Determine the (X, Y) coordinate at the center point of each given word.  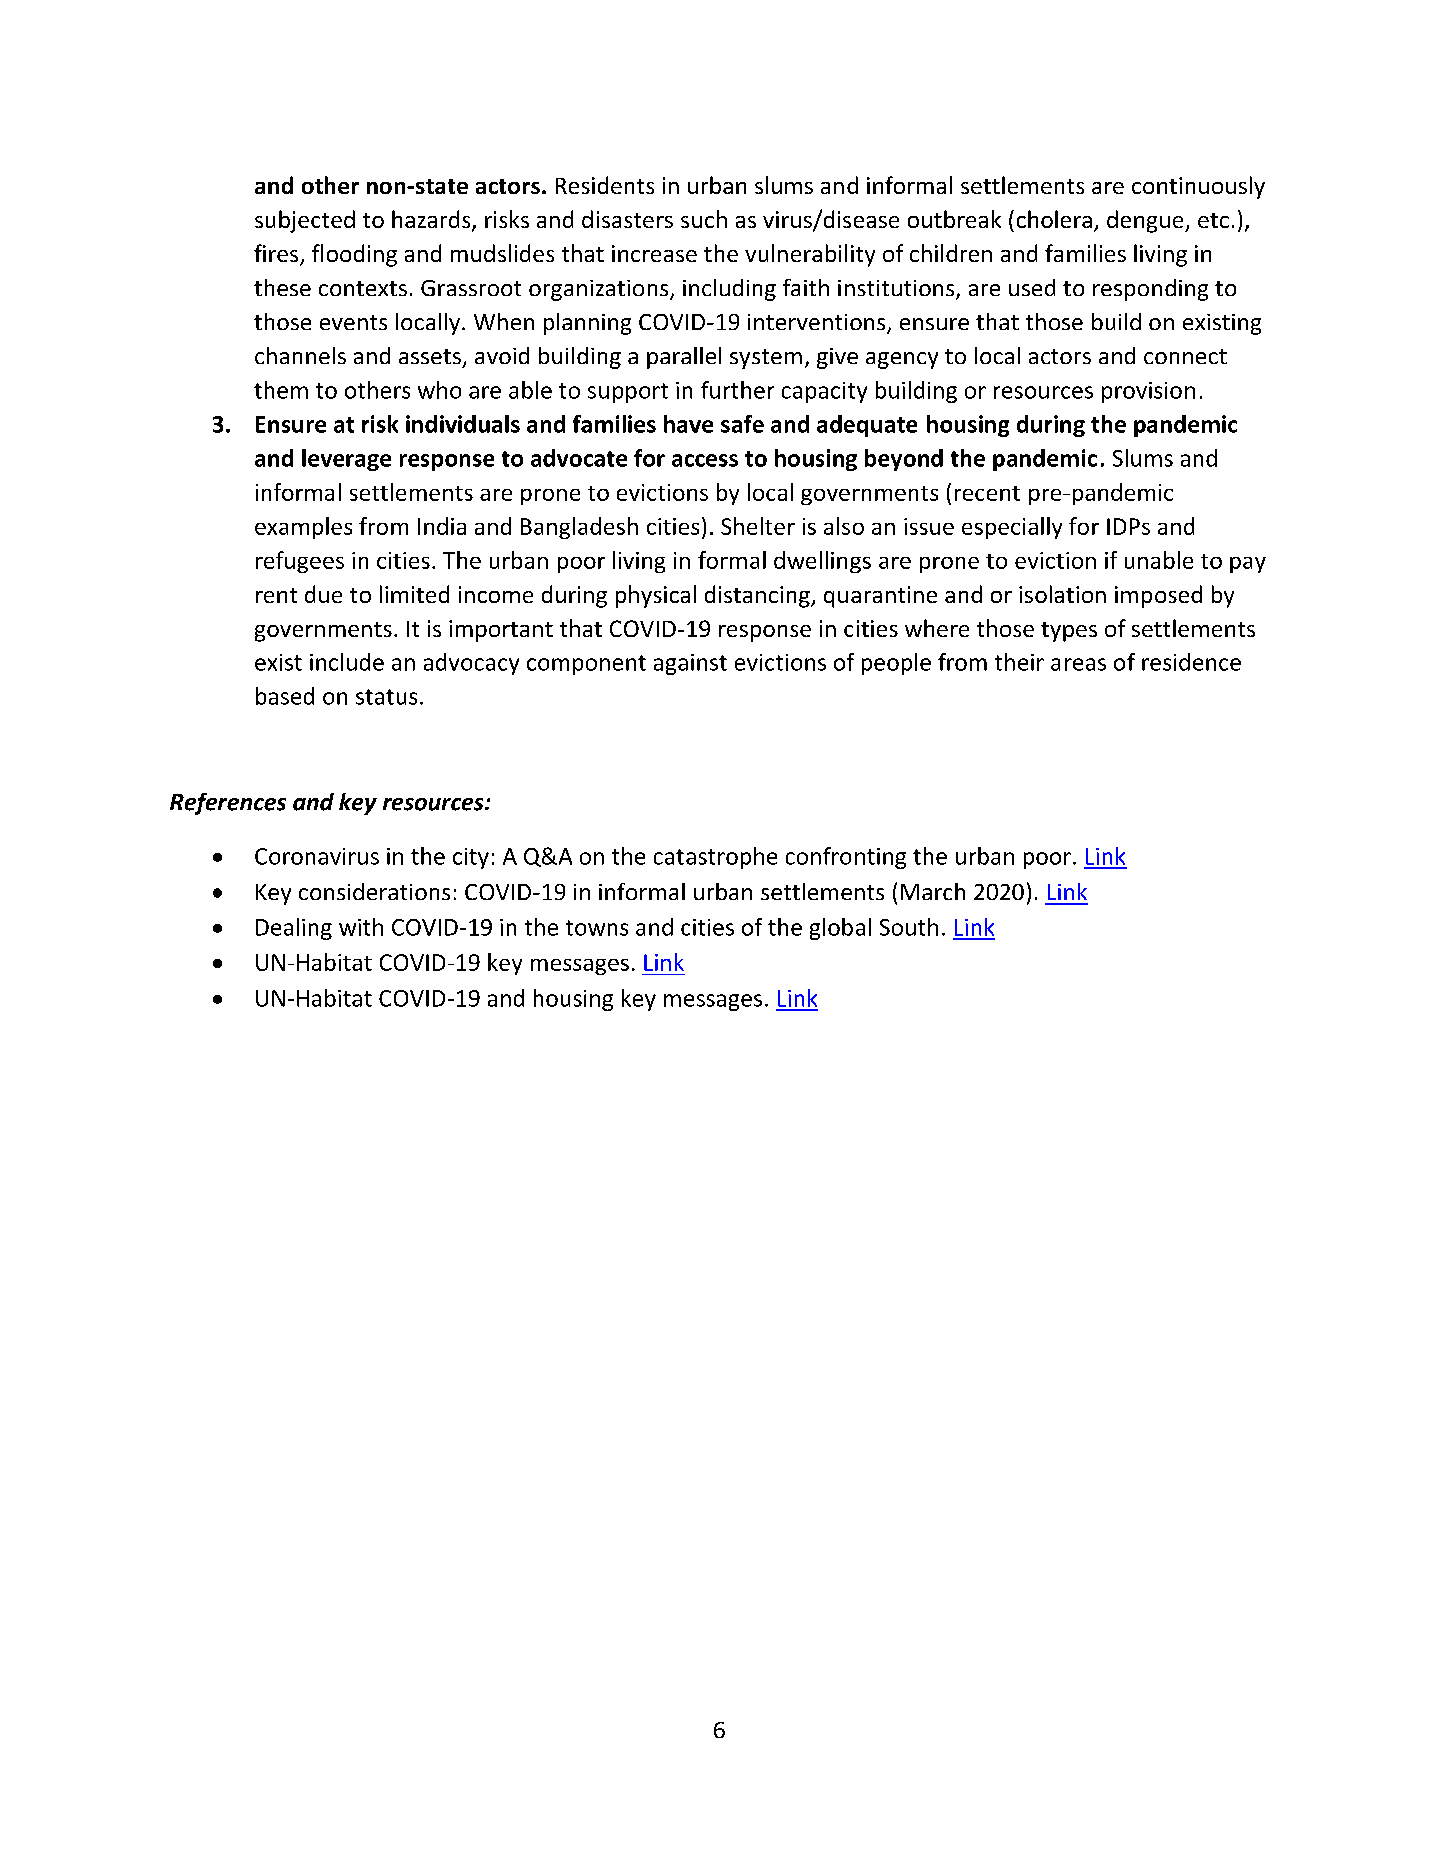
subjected (305, 221)
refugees (300, 562)
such (704, 219)
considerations (374, 891)
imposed (1158, 596)
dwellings (822, 562)
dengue (1146, 221)
